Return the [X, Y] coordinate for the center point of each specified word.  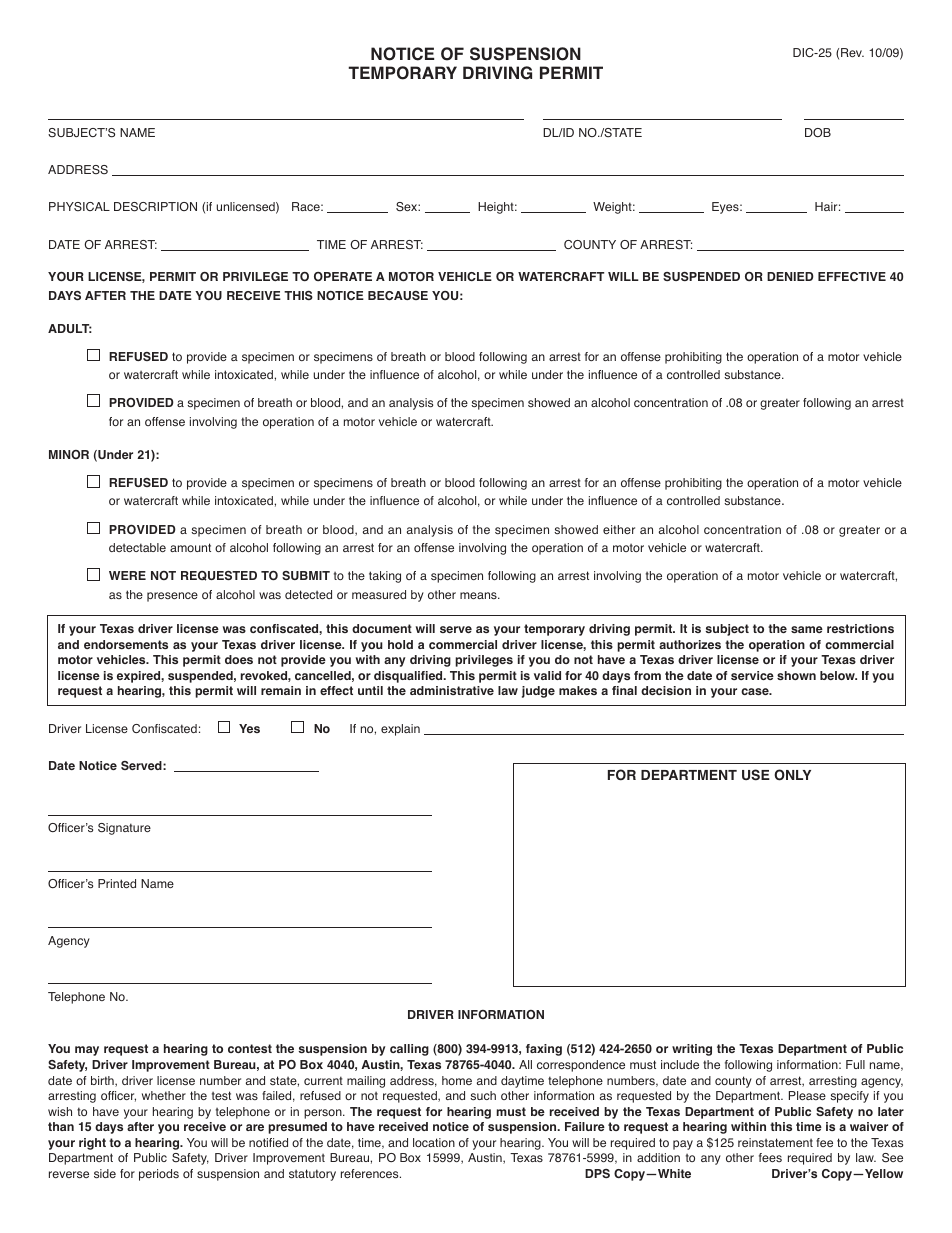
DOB [818, 132]
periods [159, 1175]
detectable [137, 547]
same [807, 629]
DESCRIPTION [155, 207]
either [619, 529]
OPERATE [343, 276]
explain [400, 730]
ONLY [792, 775]
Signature [124, 829]
